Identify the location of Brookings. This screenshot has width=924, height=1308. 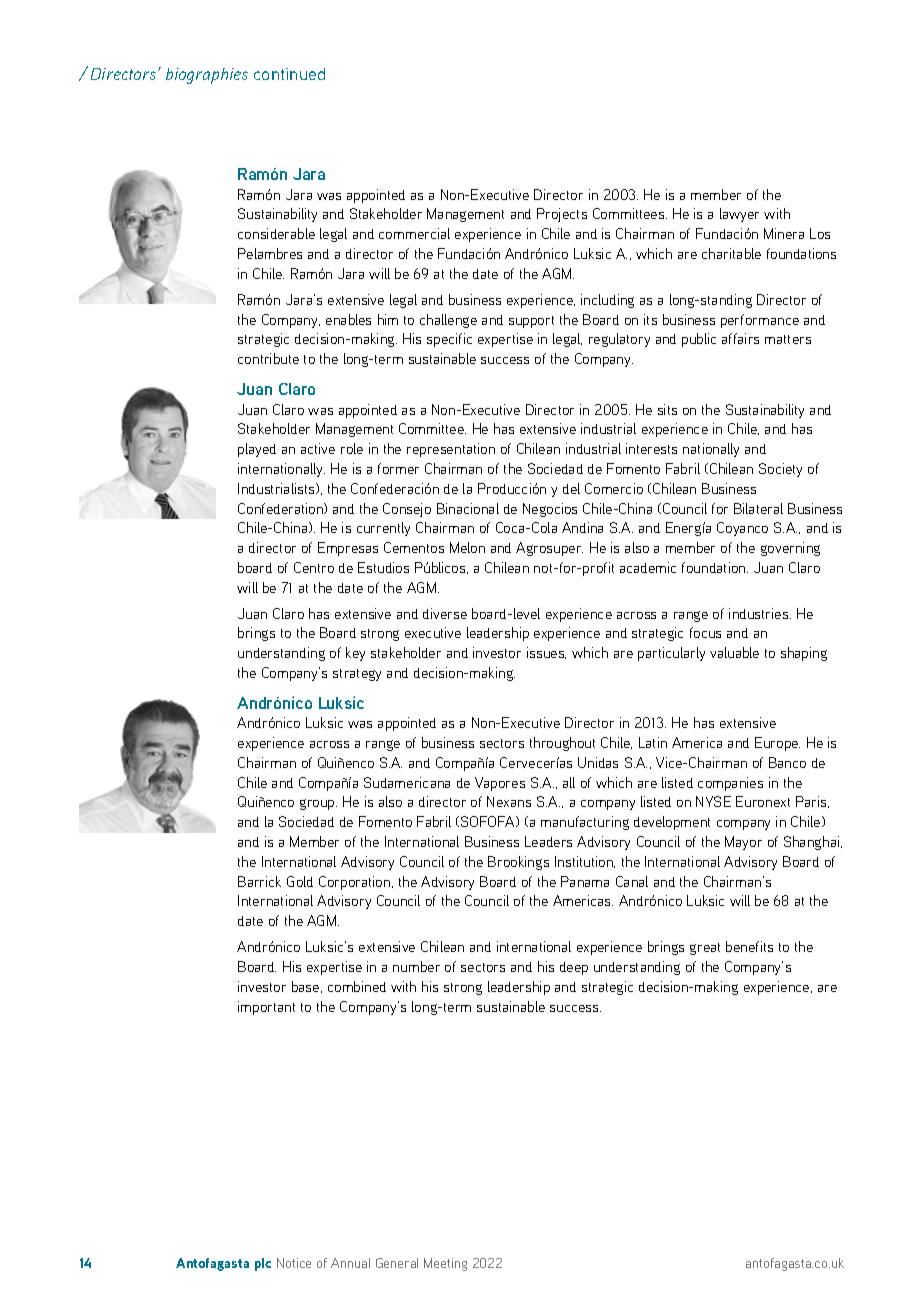
(518, 863).
